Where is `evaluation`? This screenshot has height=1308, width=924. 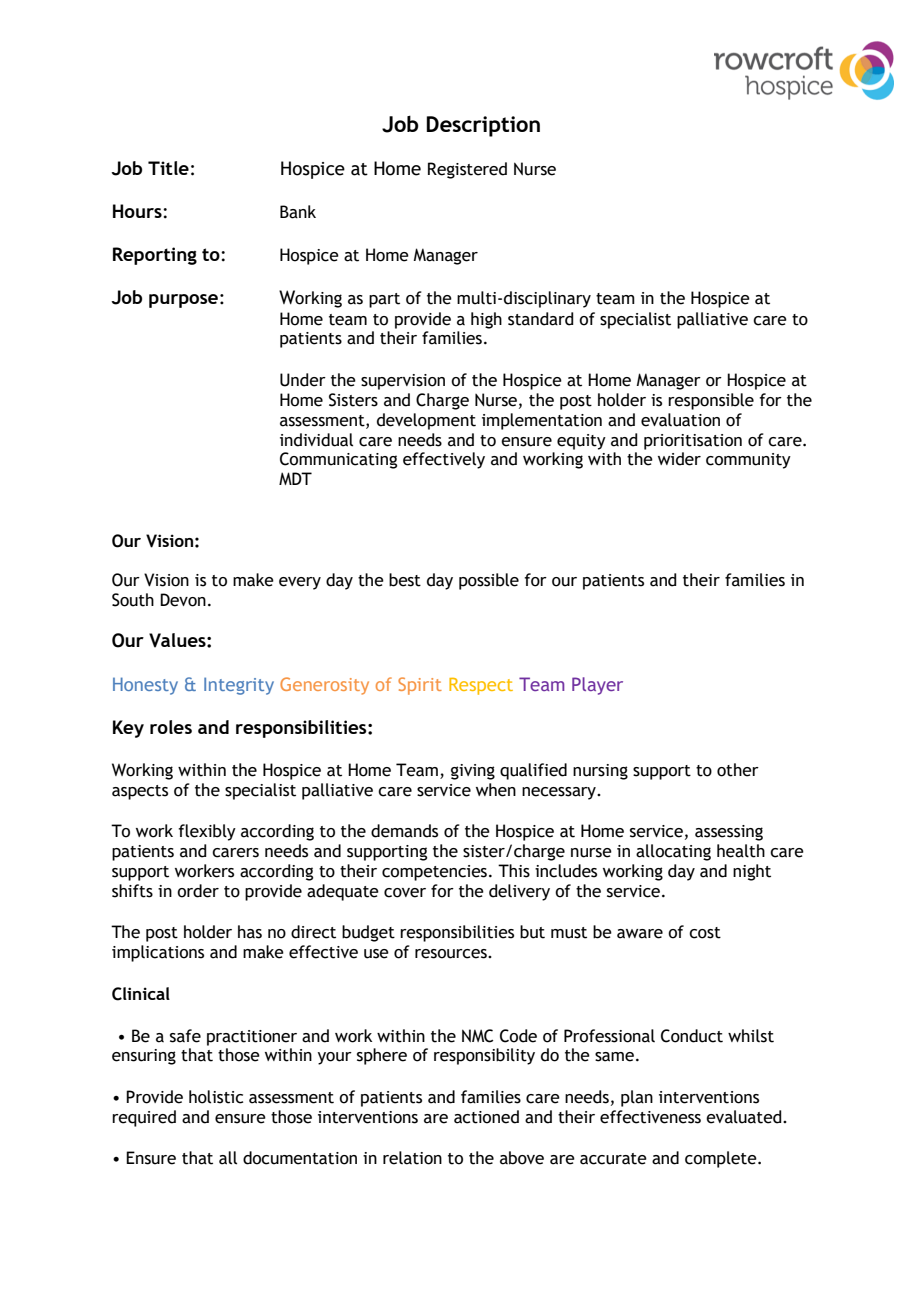 evaluation is located at coordinates (680, 420).
